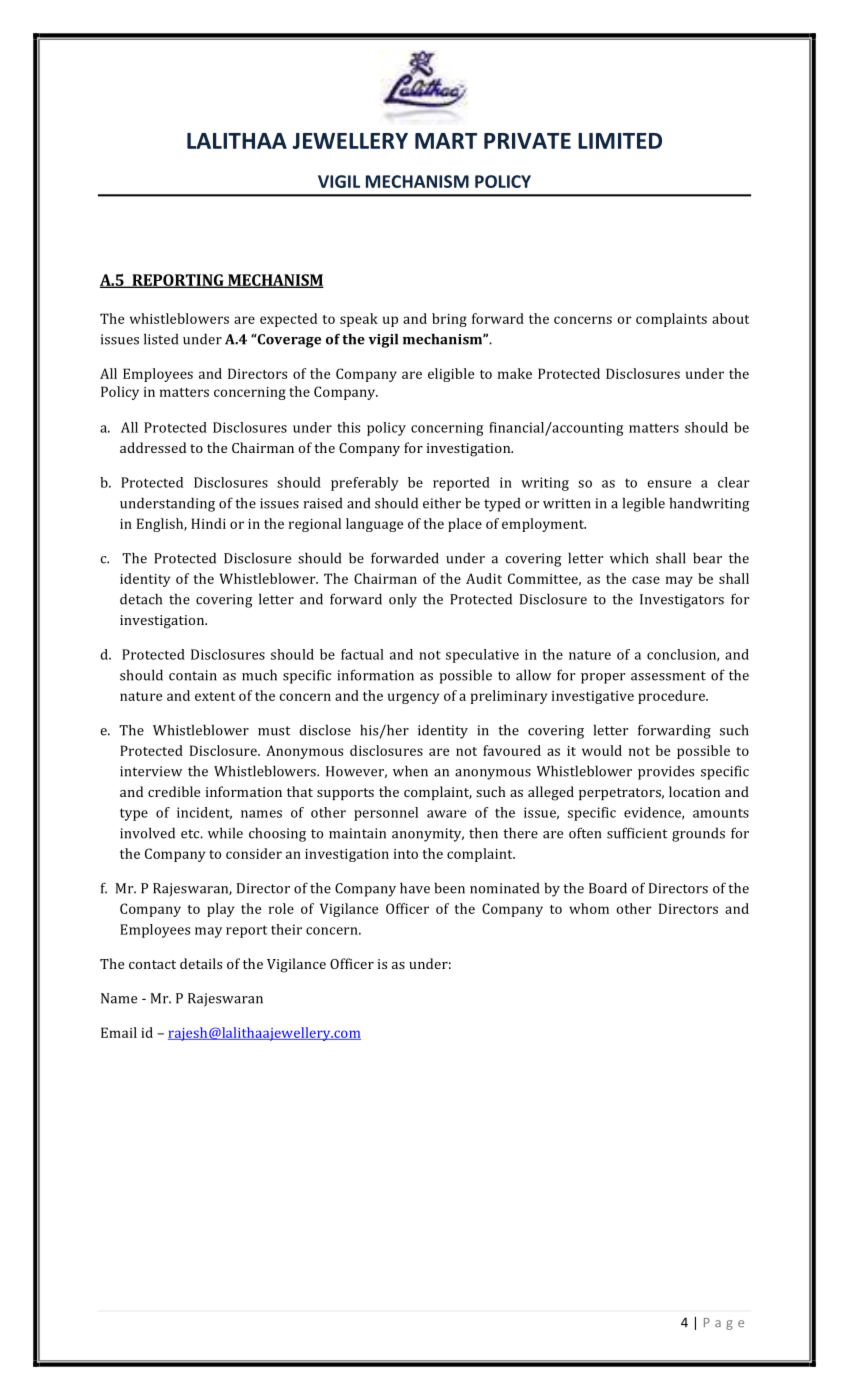  I want to click on detach, so click(141, 599).
